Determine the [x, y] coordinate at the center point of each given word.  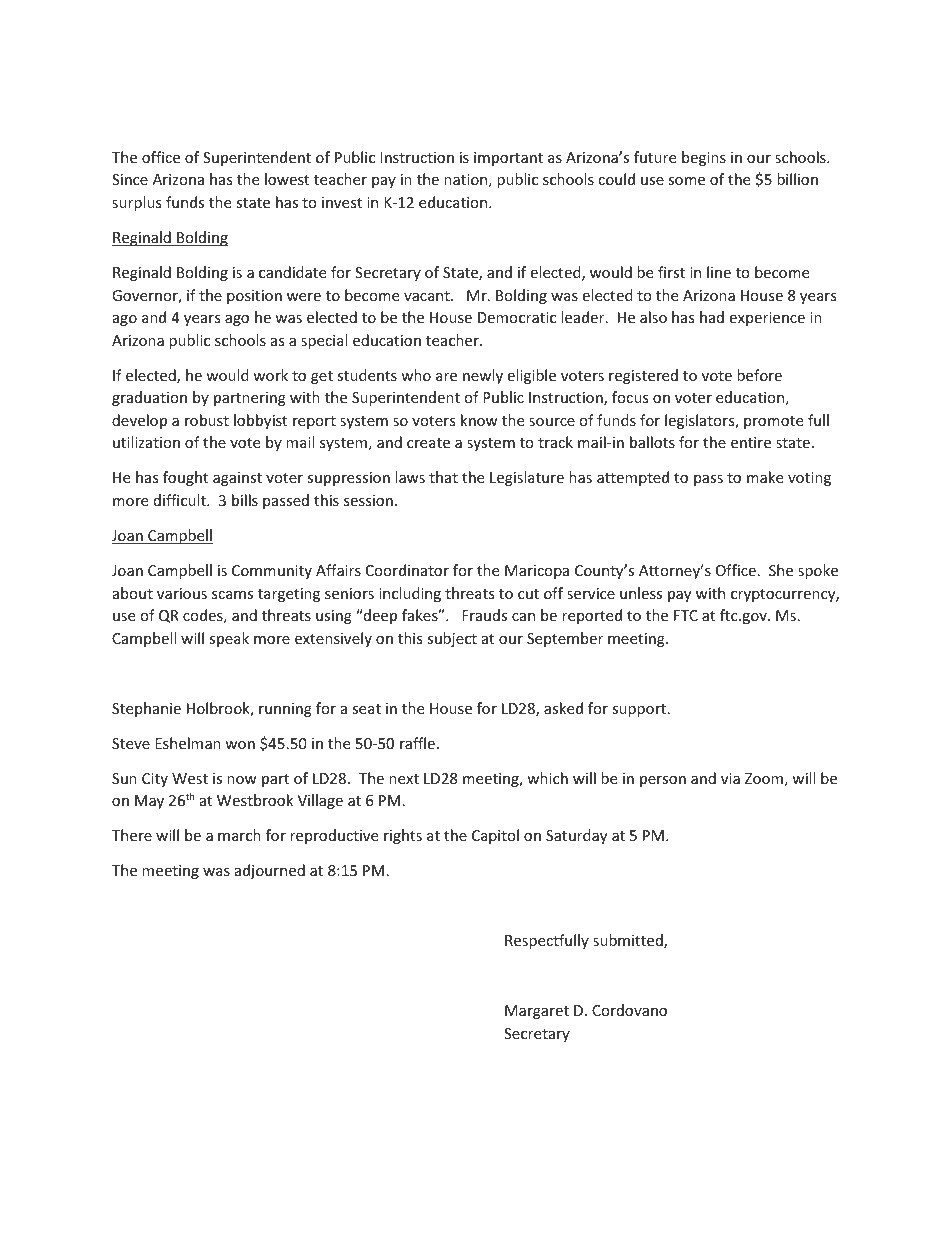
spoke [818, 571]
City [155, 780]
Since [130, 179]
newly [483, 376]
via [730, 778]
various [182, 593]
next [404, 779]
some [686, 181]
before [759, 375]
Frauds [484, 615]
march [239, 835]
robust [207, 420]
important [508, 159]
